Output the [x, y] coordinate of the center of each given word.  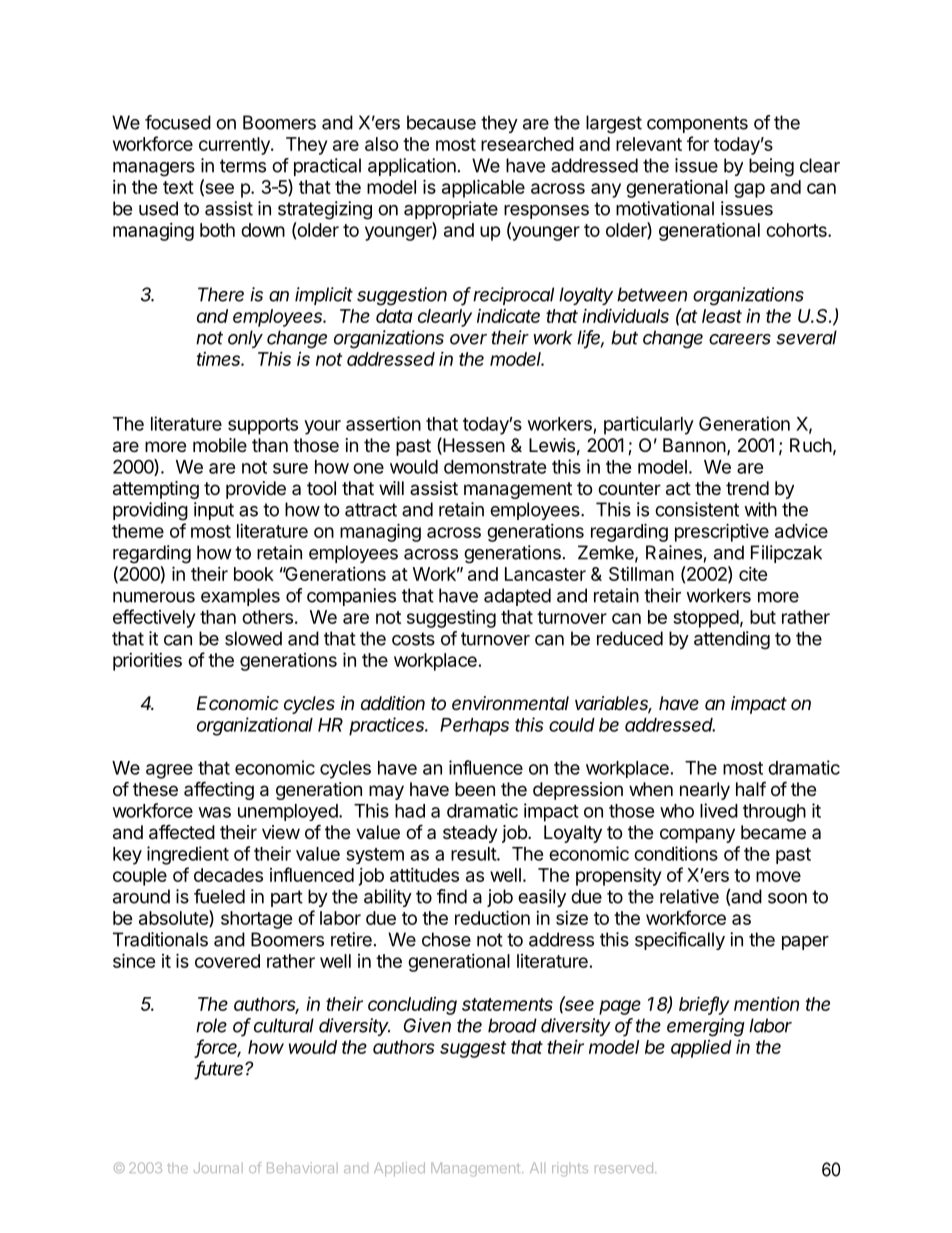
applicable [483, 188]
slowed [253, 638]
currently [235, 146]
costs [413, 639]
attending [732, 640]
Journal [218, 1167]
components [697, 124]
